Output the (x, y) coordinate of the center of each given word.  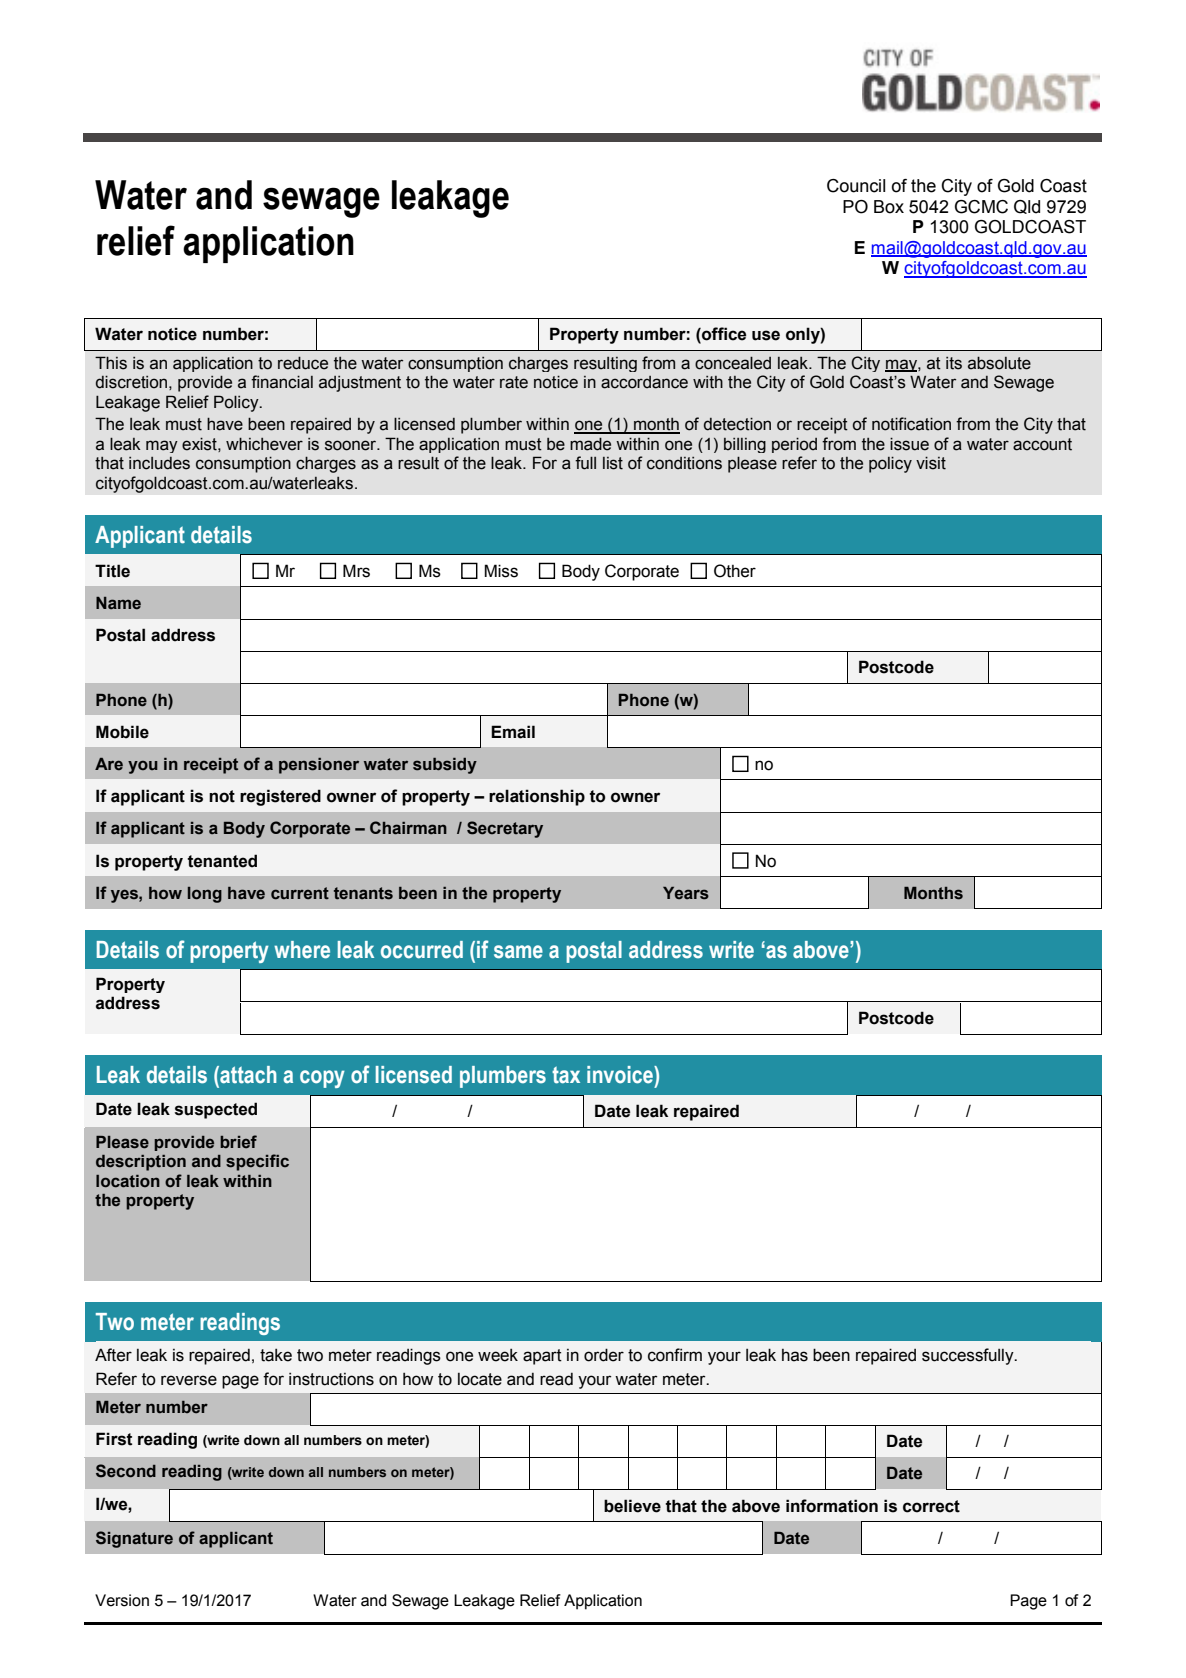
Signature (134, 1539)
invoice (621, 1075)
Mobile (122, 732)
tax (566, 1075)
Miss (501, 571)
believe (632, 1506)
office (723, 335)
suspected (216, 1110)
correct (931, 1506)
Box (889, 207)
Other (735, 571)
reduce (303, 363)
